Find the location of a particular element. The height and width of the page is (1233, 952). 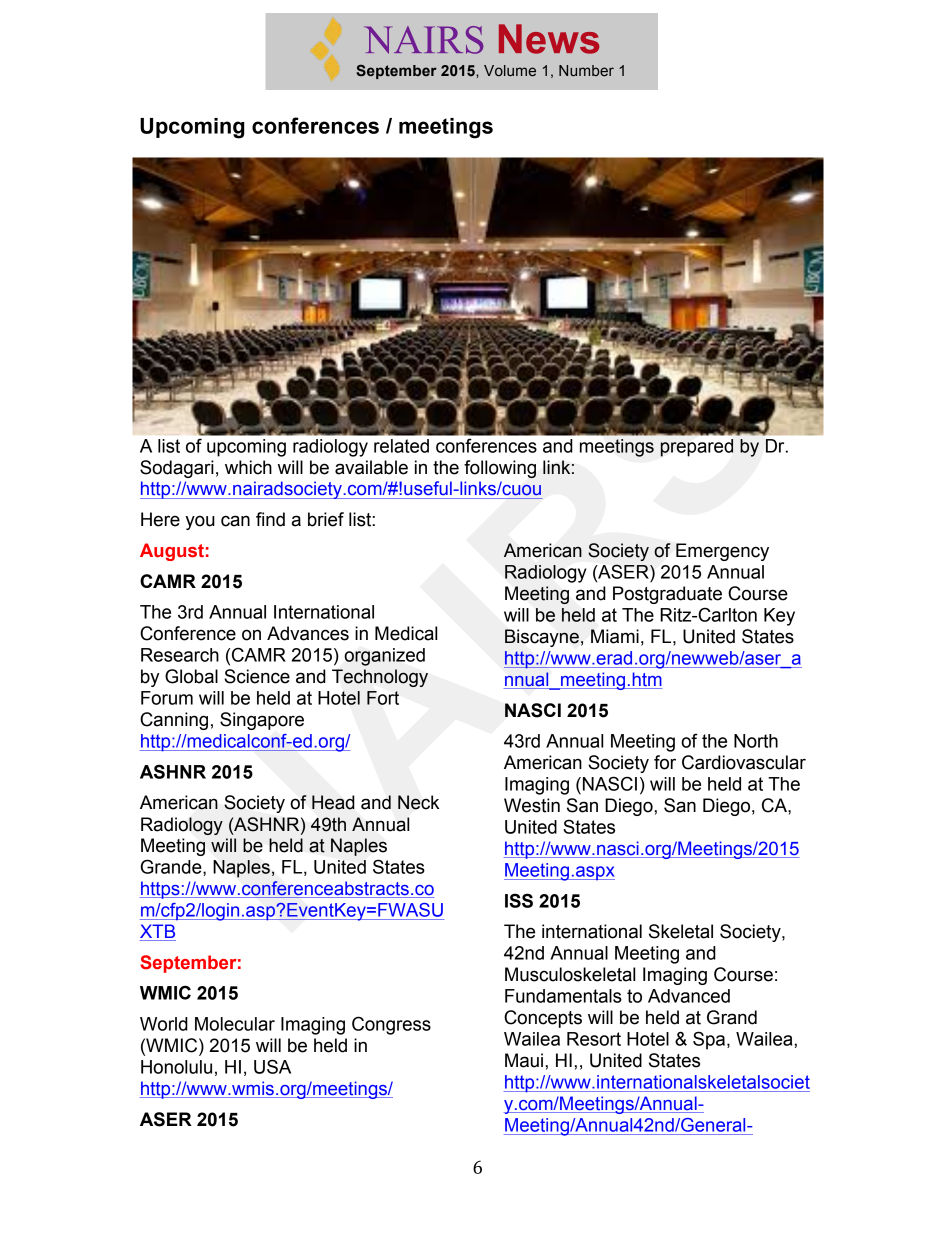

which is located at coordinates (248, 467).
